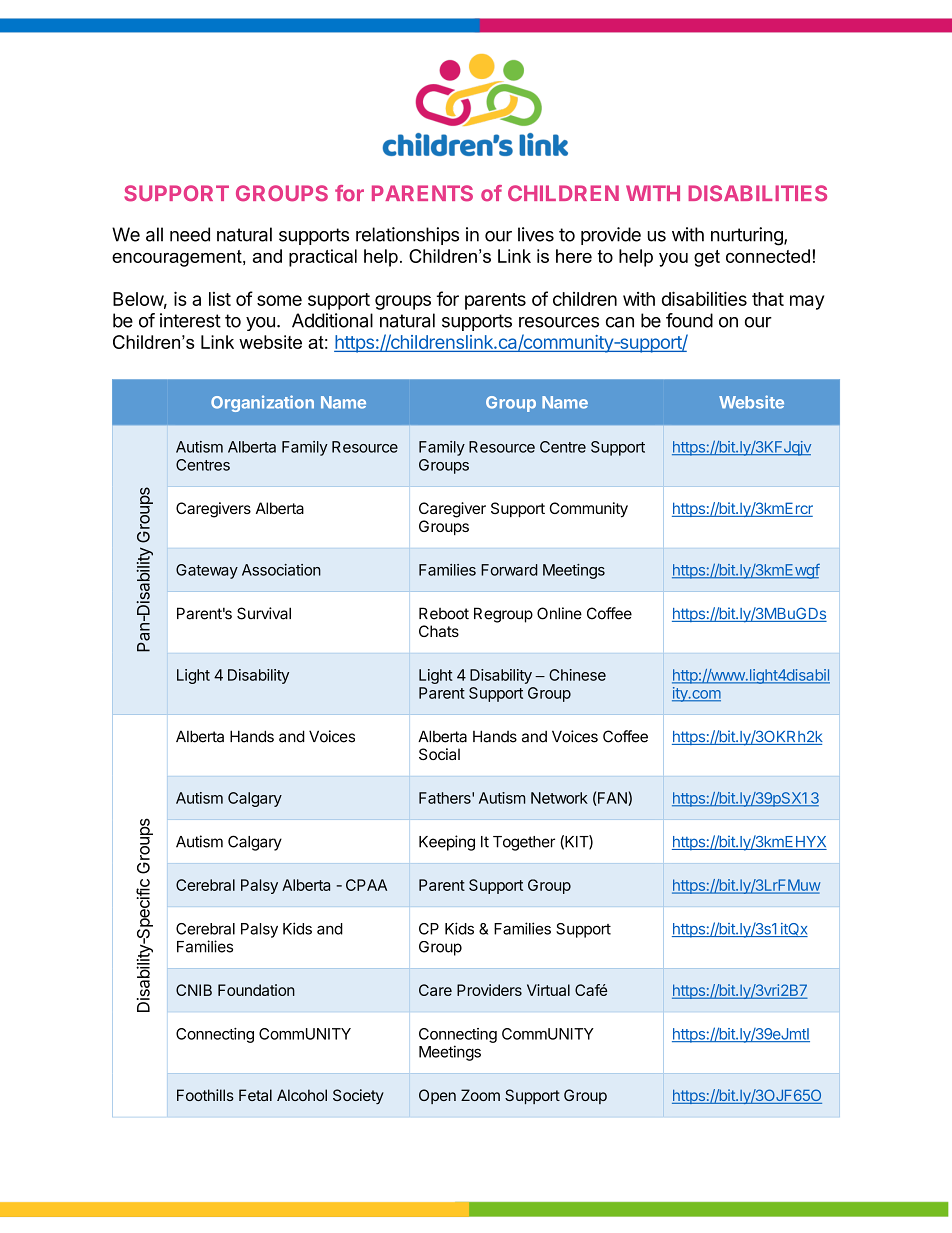  I want to click on Chats, so click(439, 631).
